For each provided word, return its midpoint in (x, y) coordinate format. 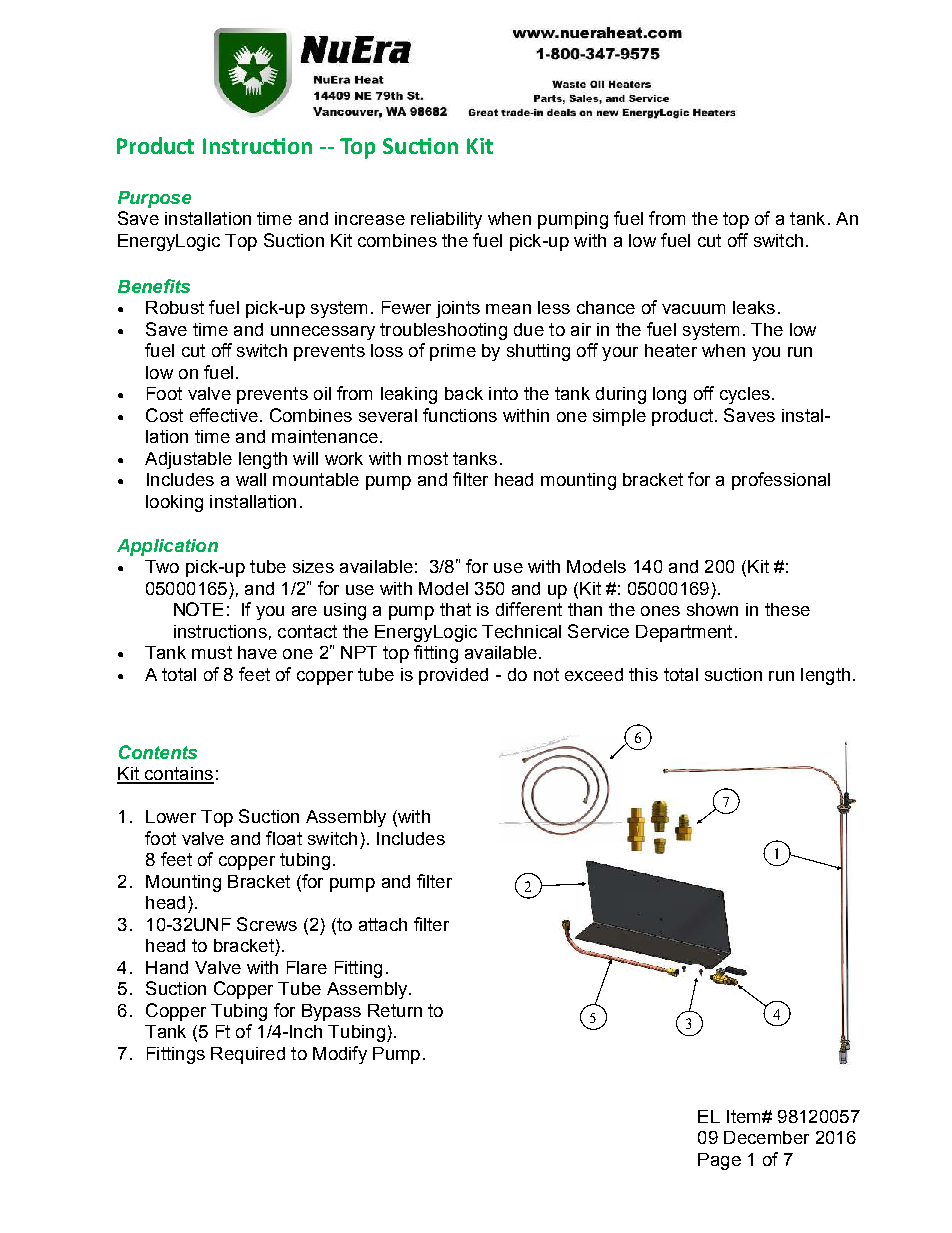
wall (251, 479)
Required (248, 1055)
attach (383, 924)
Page (719, 1161)
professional (781, 481)
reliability (446, 220)
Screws (267, 924)
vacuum (693, 309)
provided (453, 676)
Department (684, 633)
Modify (340, 1055)
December (766, 1137)
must (212, 652)
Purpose (154, 199)
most (428, 458)
